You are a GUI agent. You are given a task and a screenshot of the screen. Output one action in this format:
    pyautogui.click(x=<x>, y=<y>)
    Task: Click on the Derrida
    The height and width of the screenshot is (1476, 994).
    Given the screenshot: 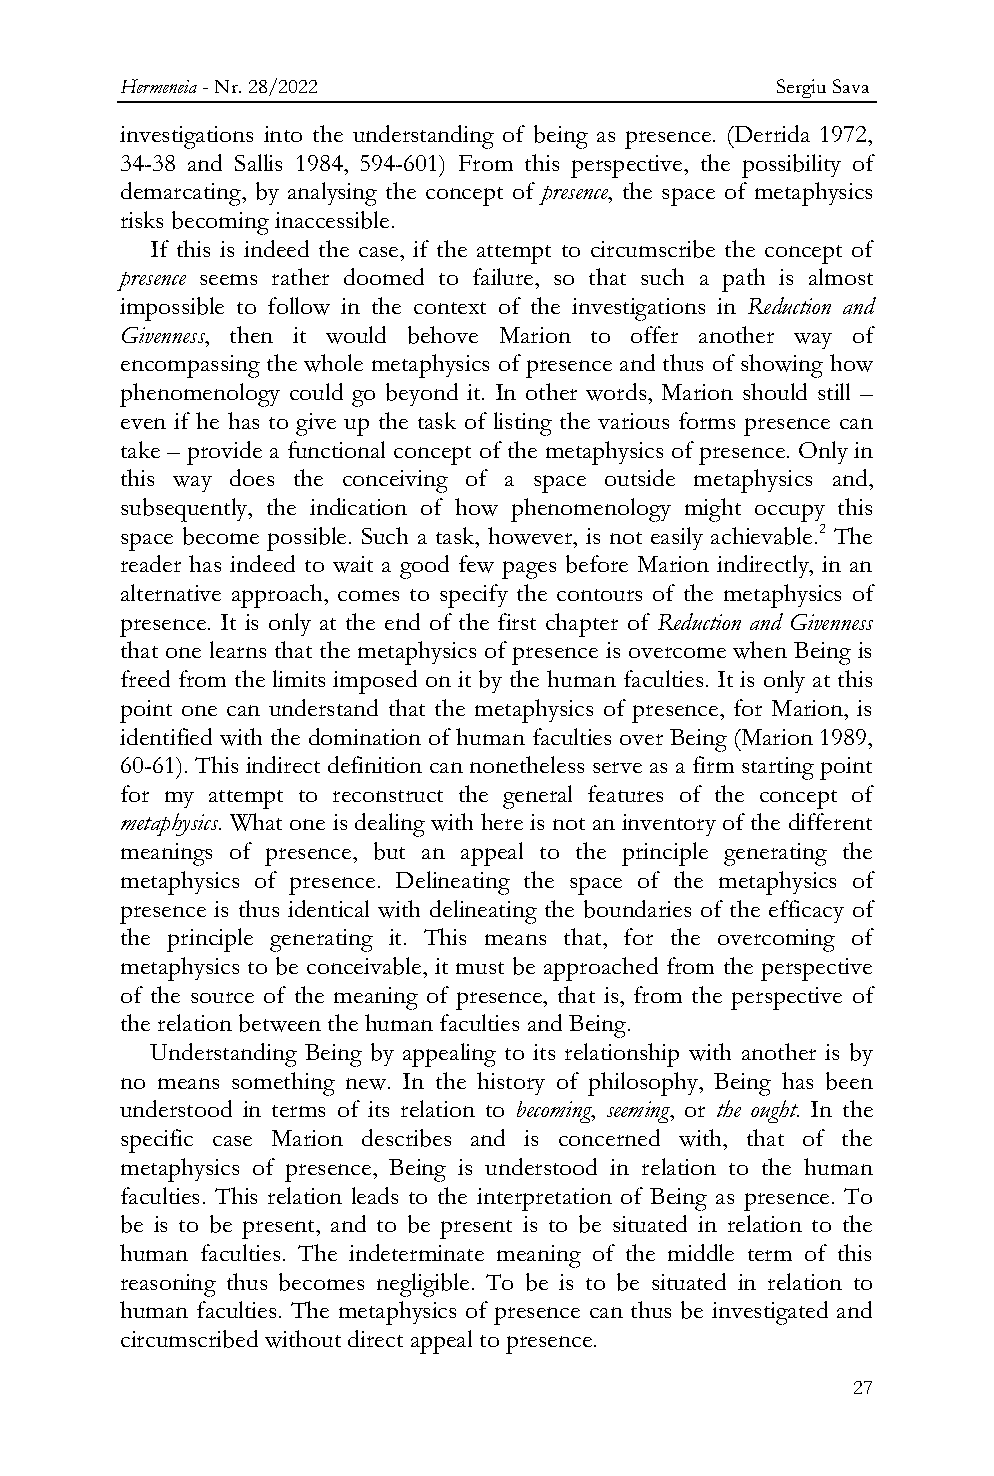 What is the action you would take?
    pyautogui.click(x=771, y=133)
